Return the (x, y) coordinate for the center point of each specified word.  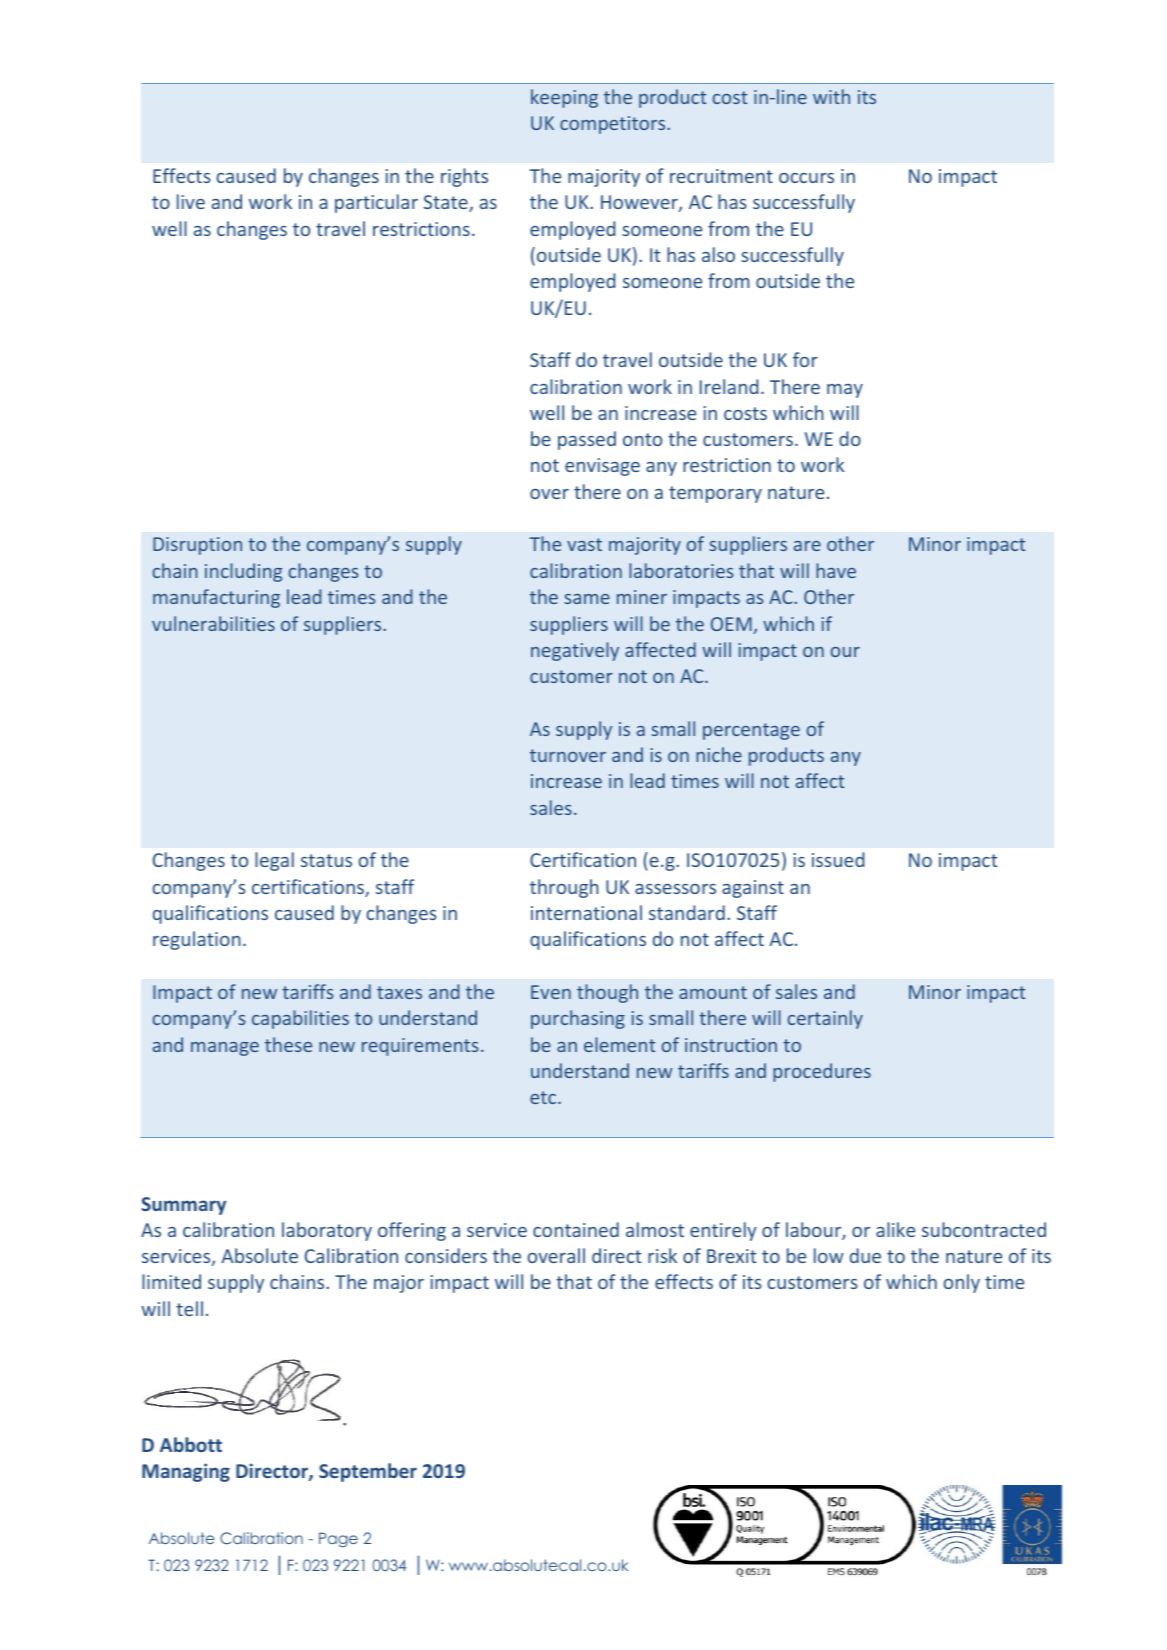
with (831, 96)
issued (838, 859)
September (368, 1472)
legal (274, 861)
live (191, 201)
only (961, 1283)
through (564, 888)
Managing (186, 1472)
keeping (564, 98)
